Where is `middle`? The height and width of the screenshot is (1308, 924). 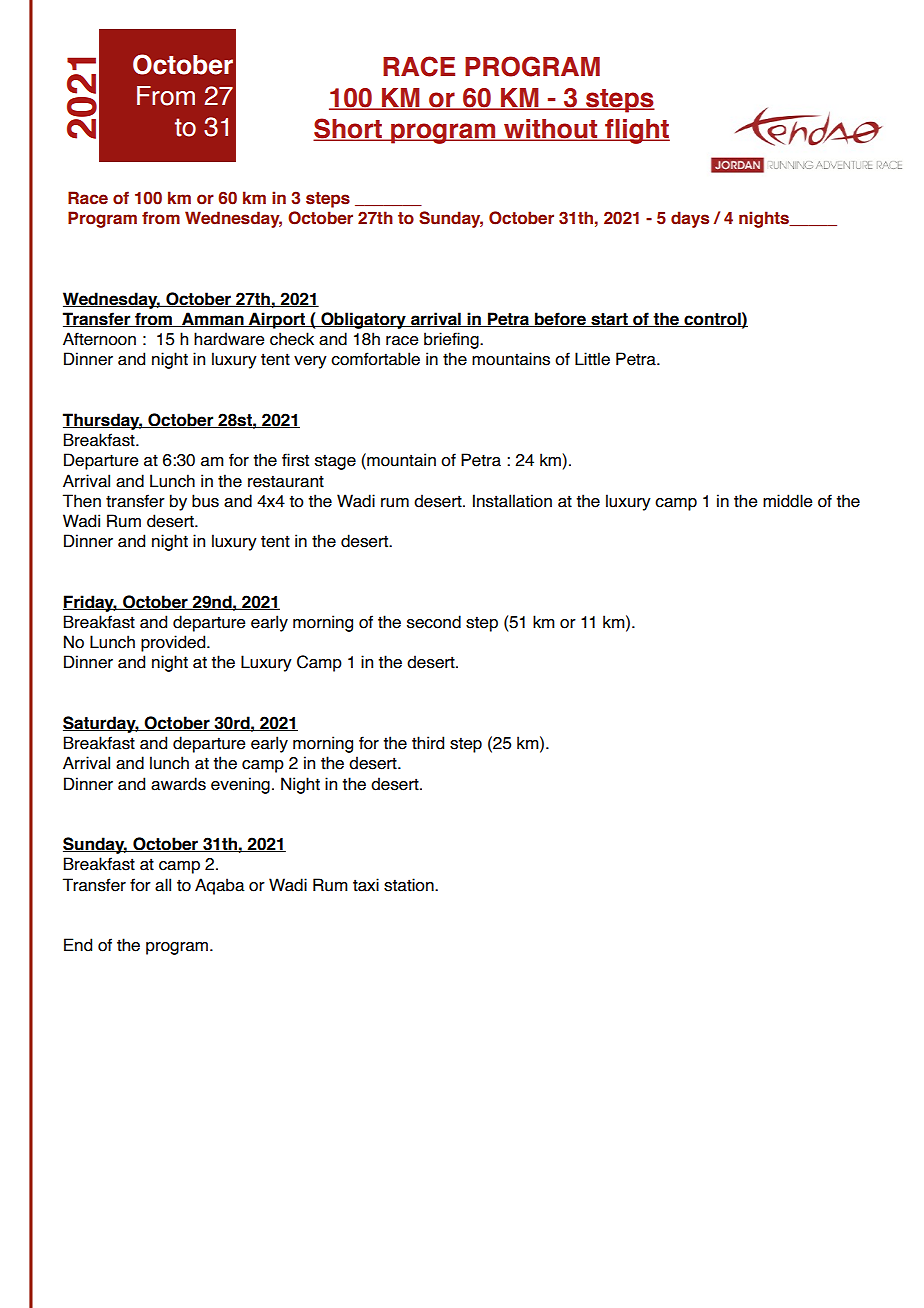 middle is located at coordinates (787, 501).
